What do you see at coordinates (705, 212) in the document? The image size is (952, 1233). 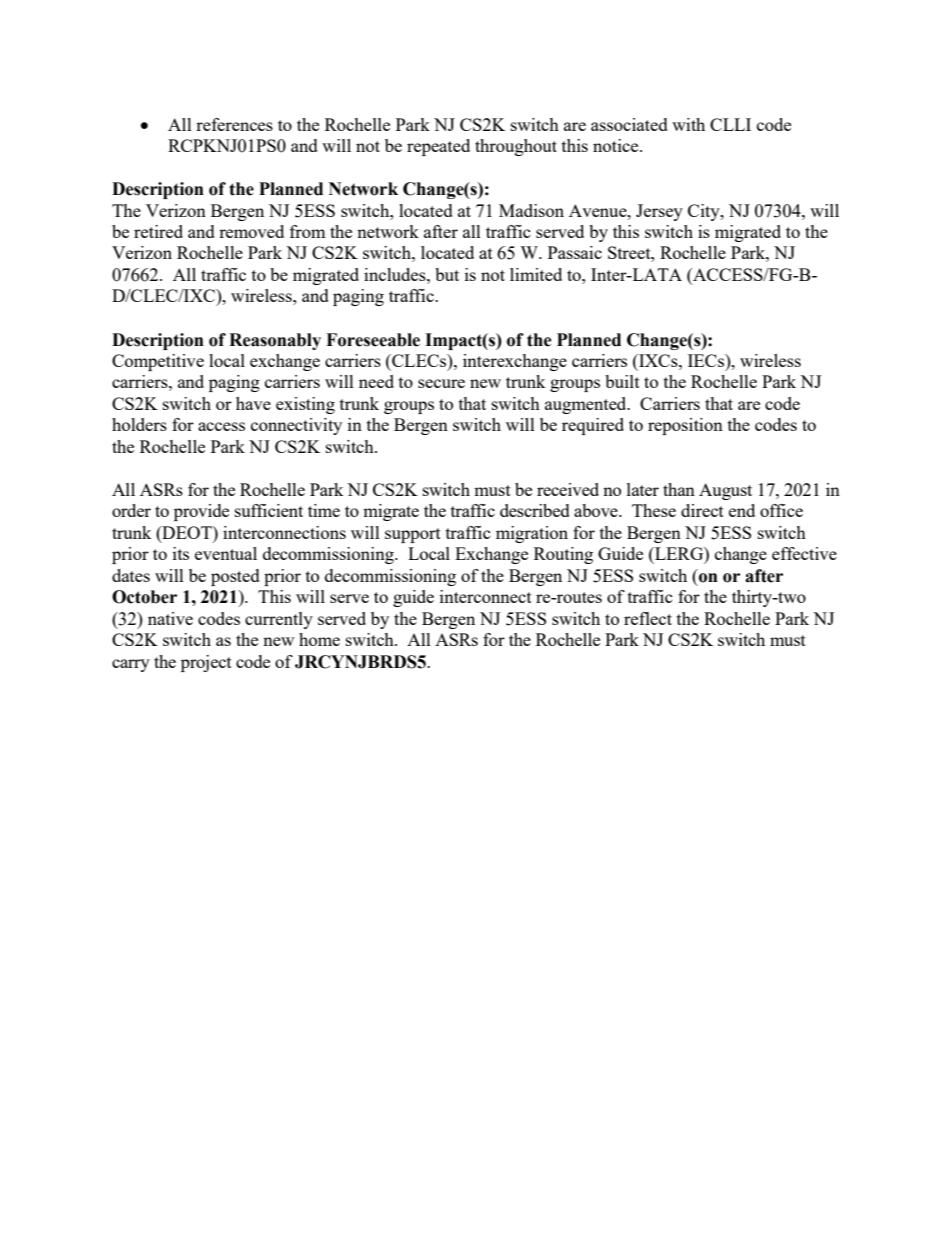 I see `City` at bounding box center [705, 212].
